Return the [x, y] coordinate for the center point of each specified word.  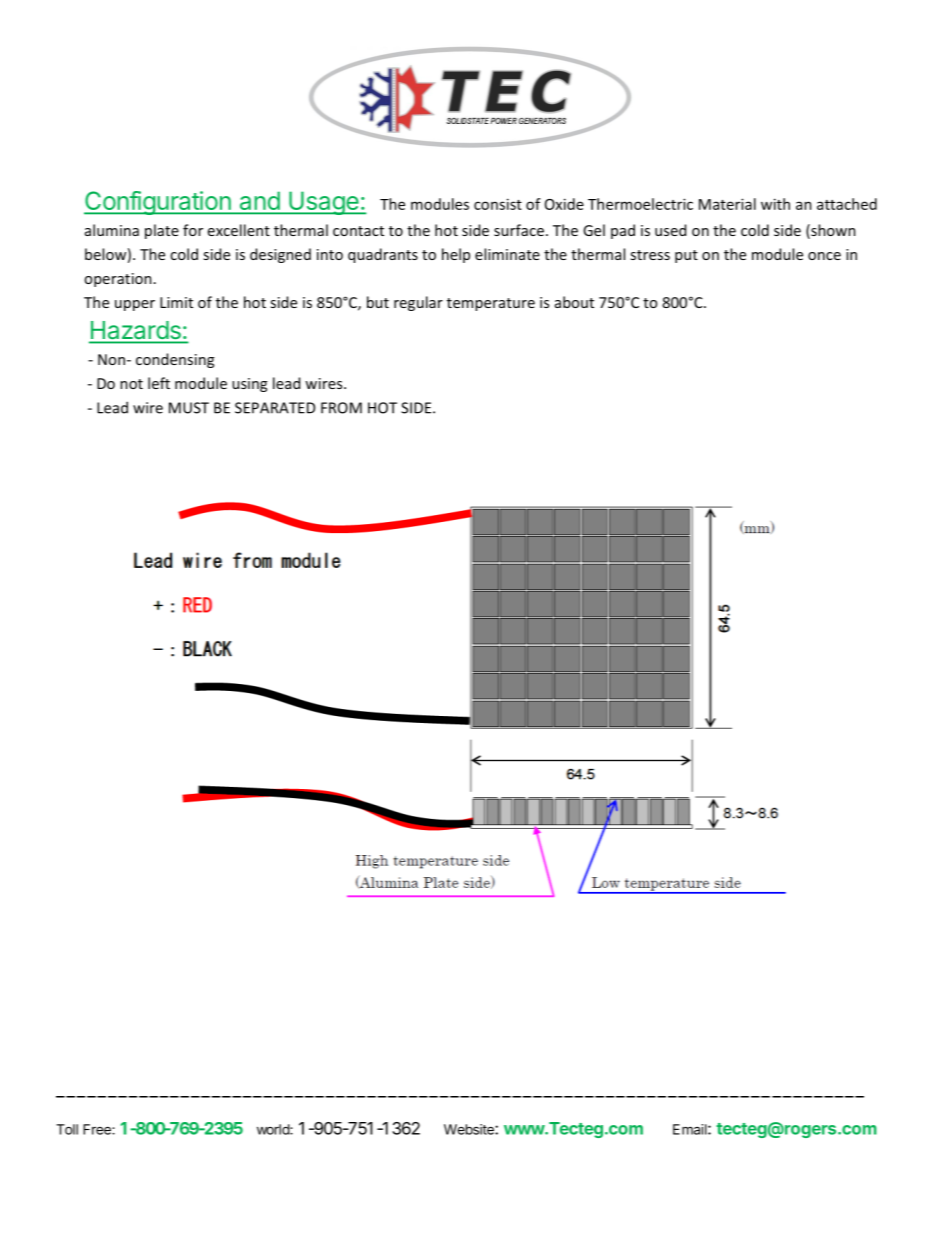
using [249, 385]
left [159, 383]
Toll [67, 1129]
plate [162, 231]
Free [98, 1129]
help [456, 255]
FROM [341, 408]
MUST [189, 408]
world [274, 1129]
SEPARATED [275, 408]
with [775, 204]
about [574, 302]
